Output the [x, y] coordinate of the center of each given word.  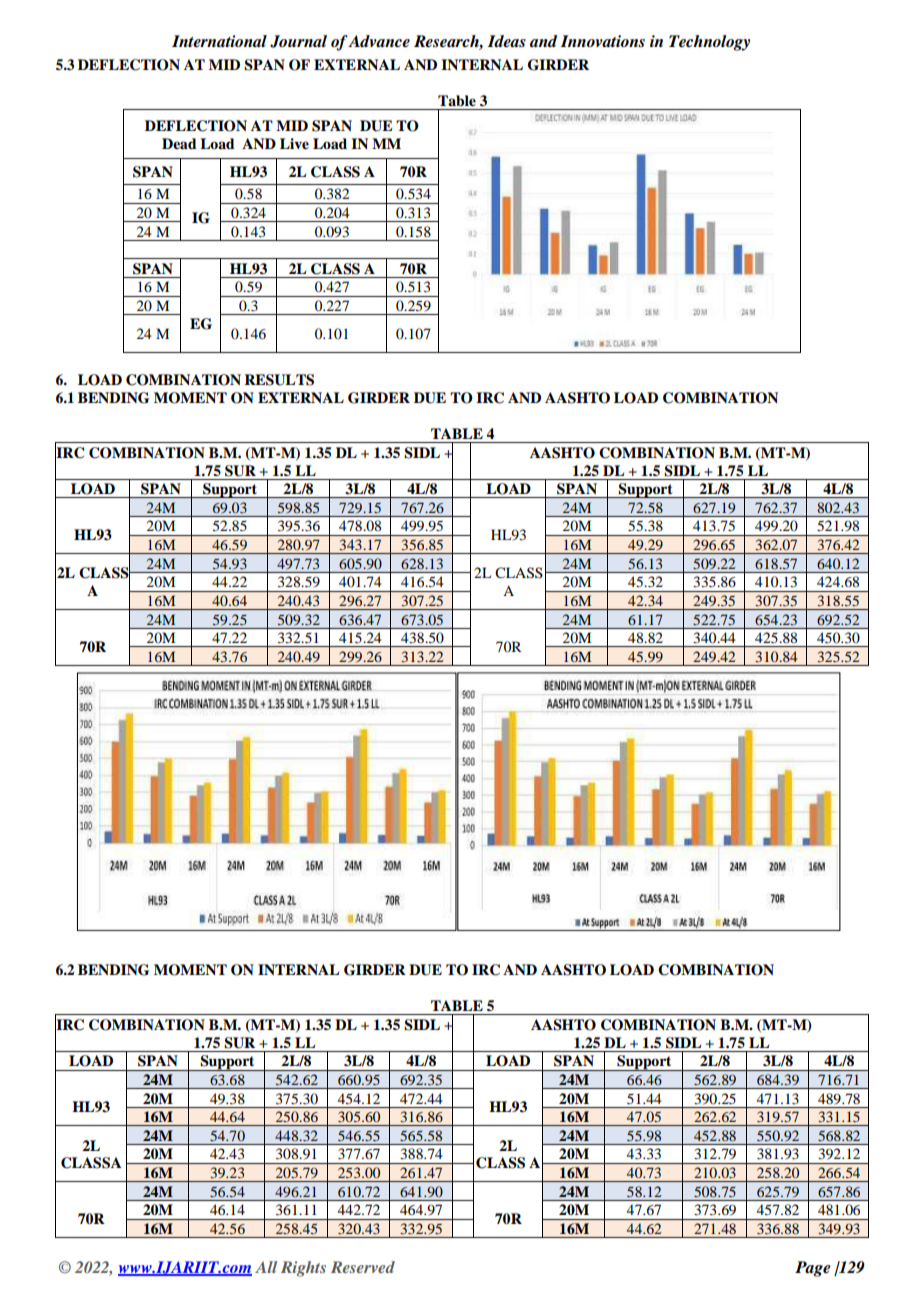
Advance [379, 41]
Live [294, 144]
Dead [179, 143]
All [266, 1267]
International [219, 41]
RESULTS [279, 380]
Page [813, 1269]
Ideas [506, 41]
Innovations [602, 41]
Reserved [363, 1267]
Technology [709, 43]
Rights [303, 1269]
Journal [298, 41]
